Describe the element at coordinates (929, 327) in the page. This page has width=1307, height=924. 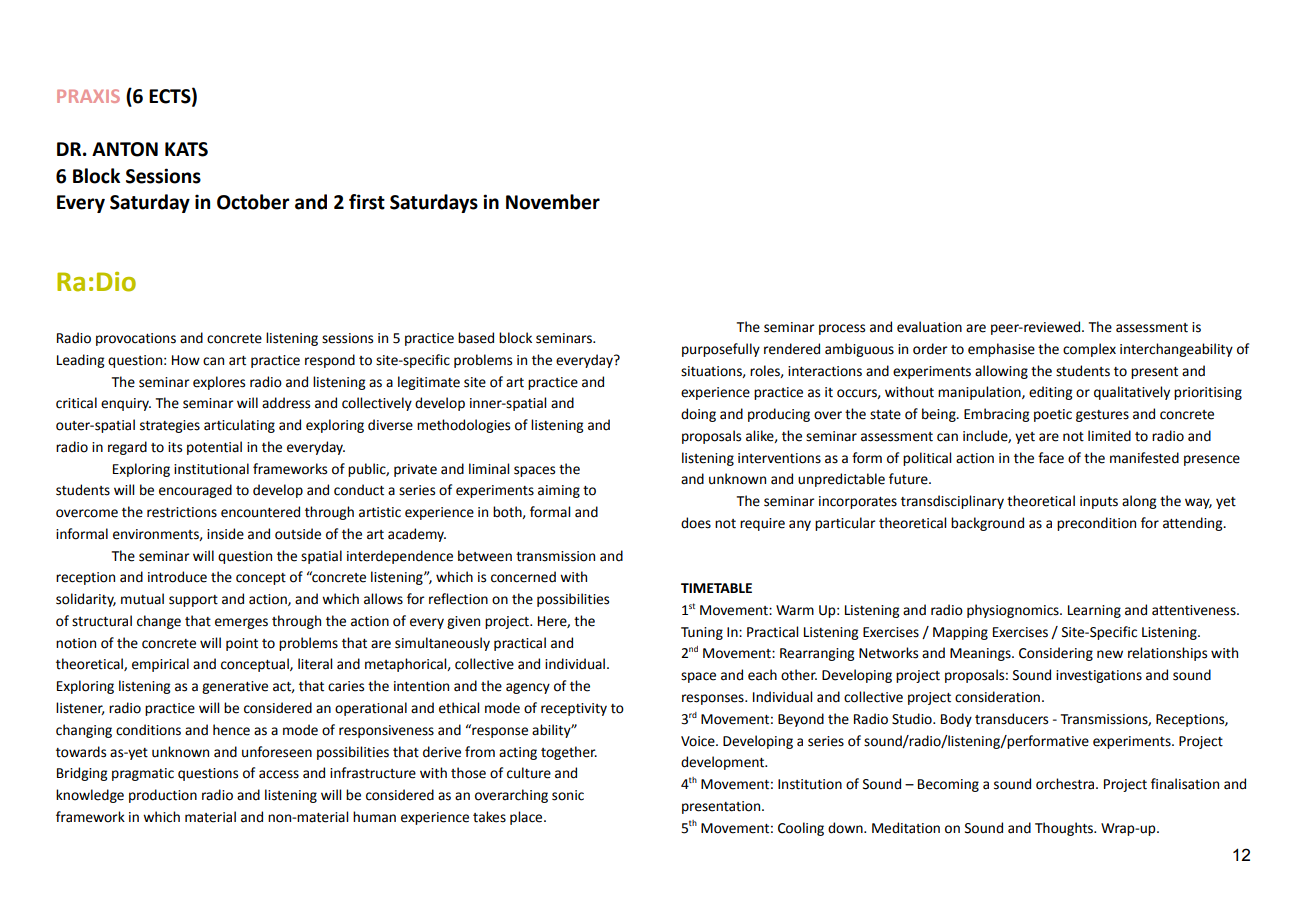
I see `evaluation` at that location.
